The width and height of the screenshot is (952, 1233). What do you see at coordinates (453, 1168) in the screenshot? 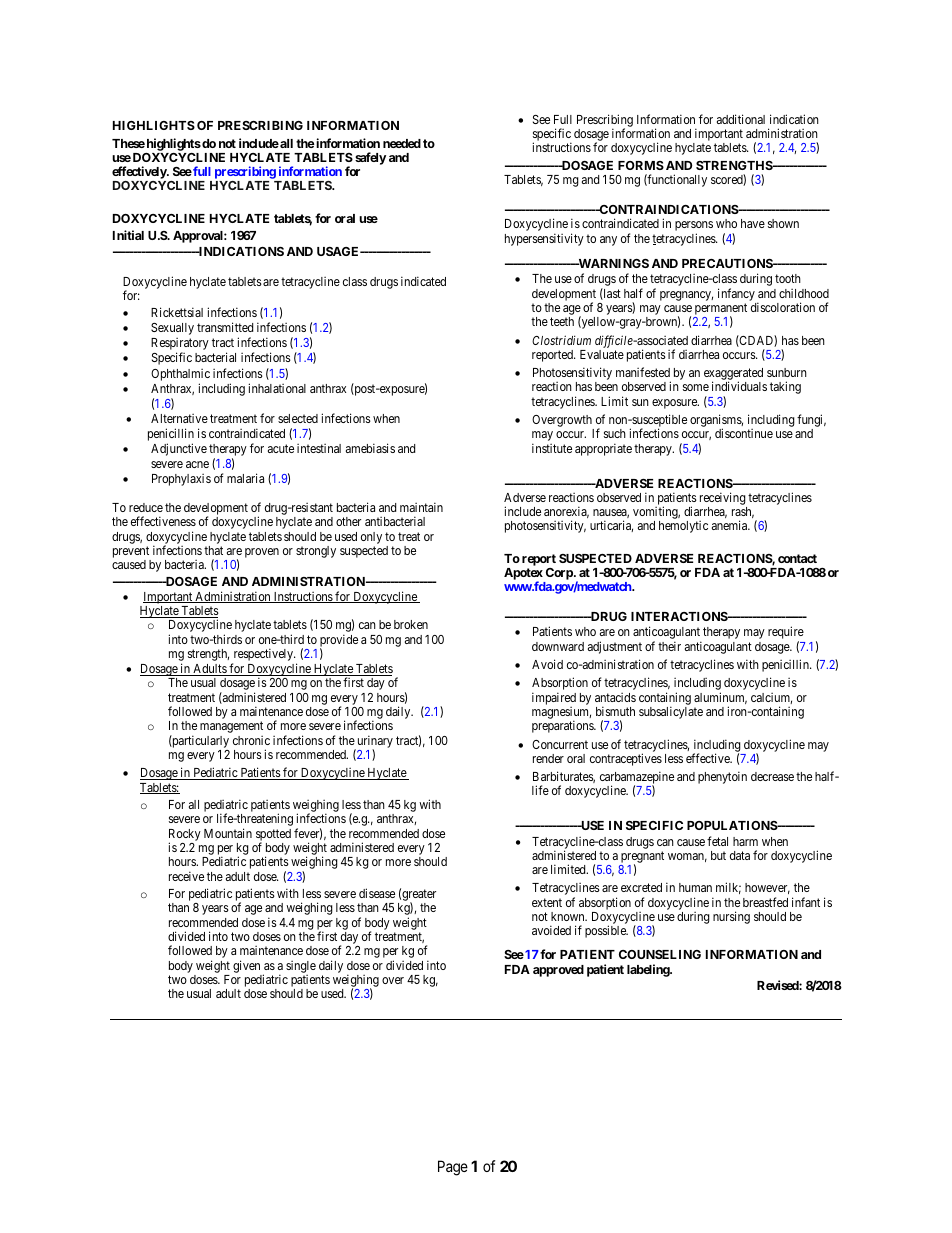
I see `Page` at bounding box center [453, 1168].
